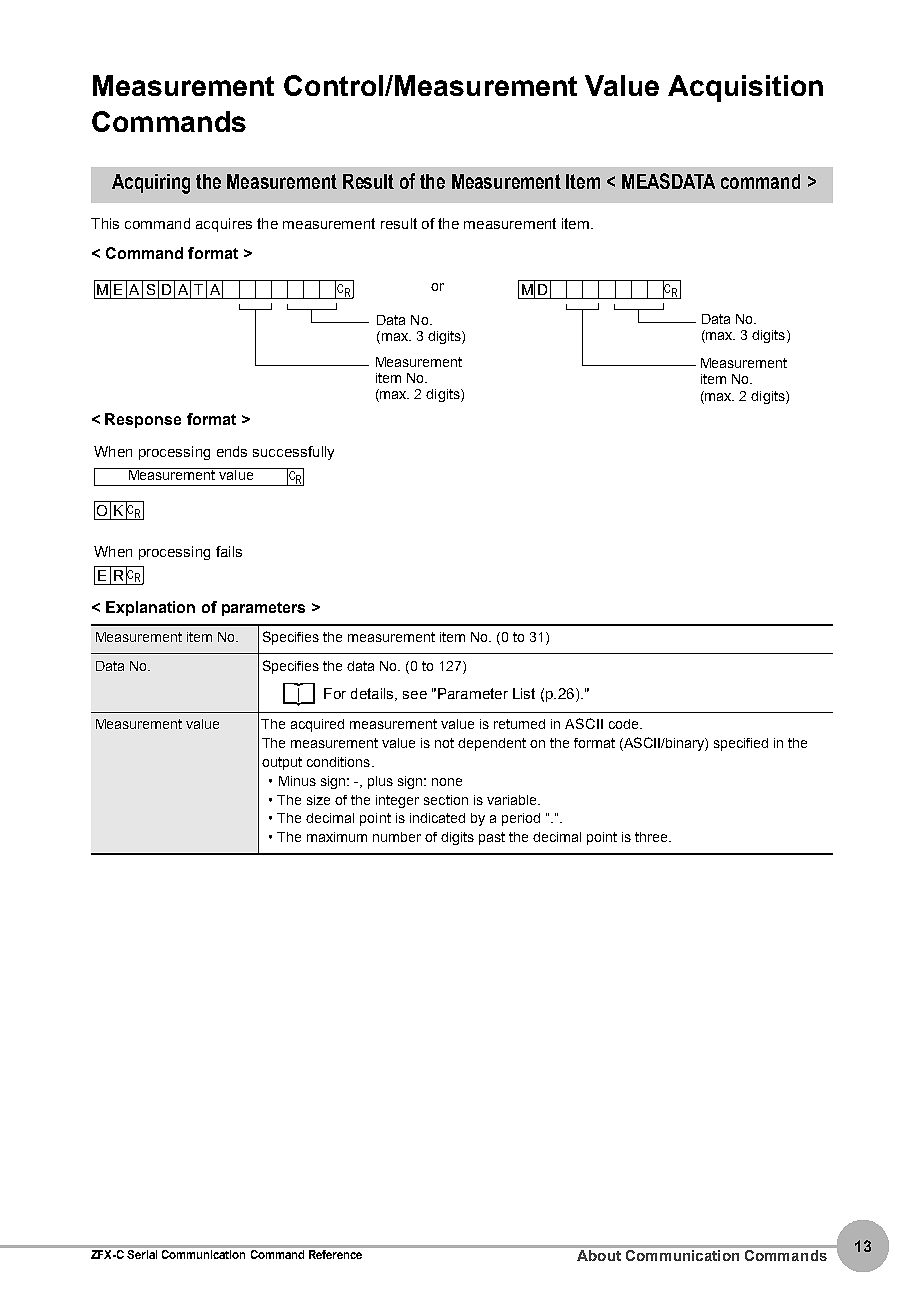 This image has width=924, height=1307. Describe the element at coordinates (224, 225) in the image. I see `acquires` at that location.
